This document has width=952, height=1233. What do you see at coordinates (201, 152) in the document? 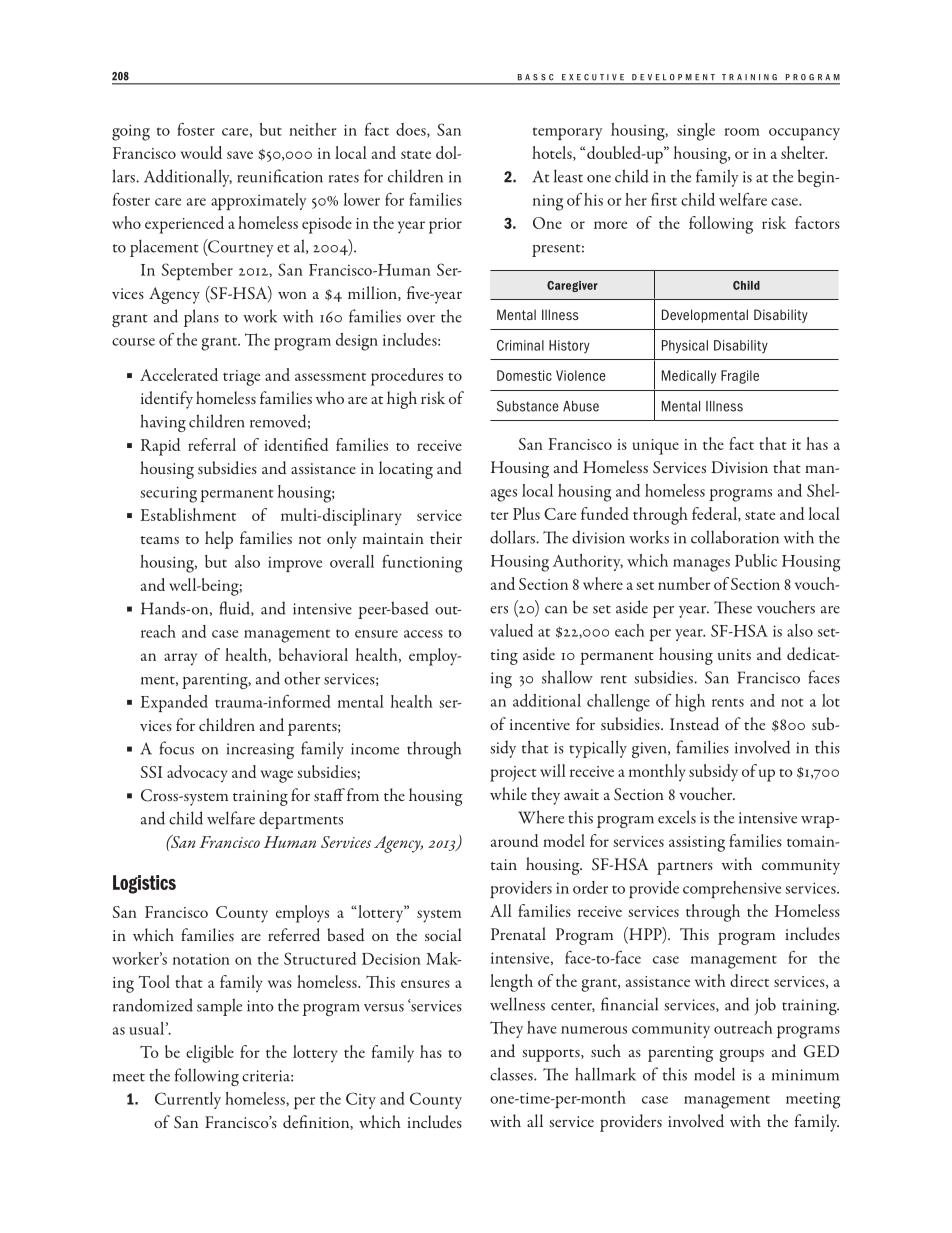
I see `would` at bounding box center [201, 152].
